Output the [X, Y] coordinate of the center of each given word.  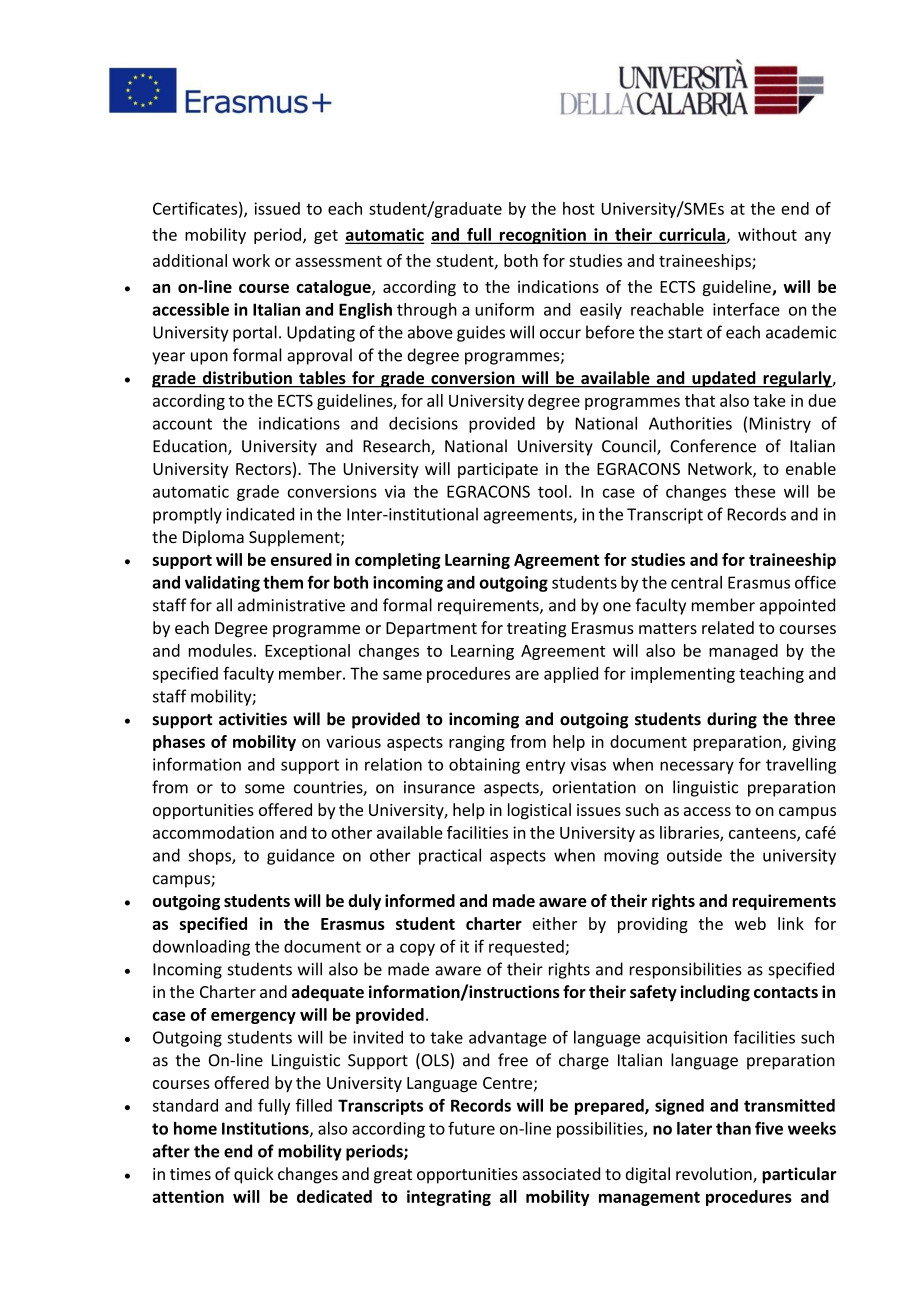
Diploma [213, 538]
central [696, 582]
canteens [763, 834]
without [767, 234]
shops [210, 856]
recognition [542, 236]
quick [254, 1175]
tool [552, 491]
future [471, 1128]
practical [450, 856]
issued [277, 208]
